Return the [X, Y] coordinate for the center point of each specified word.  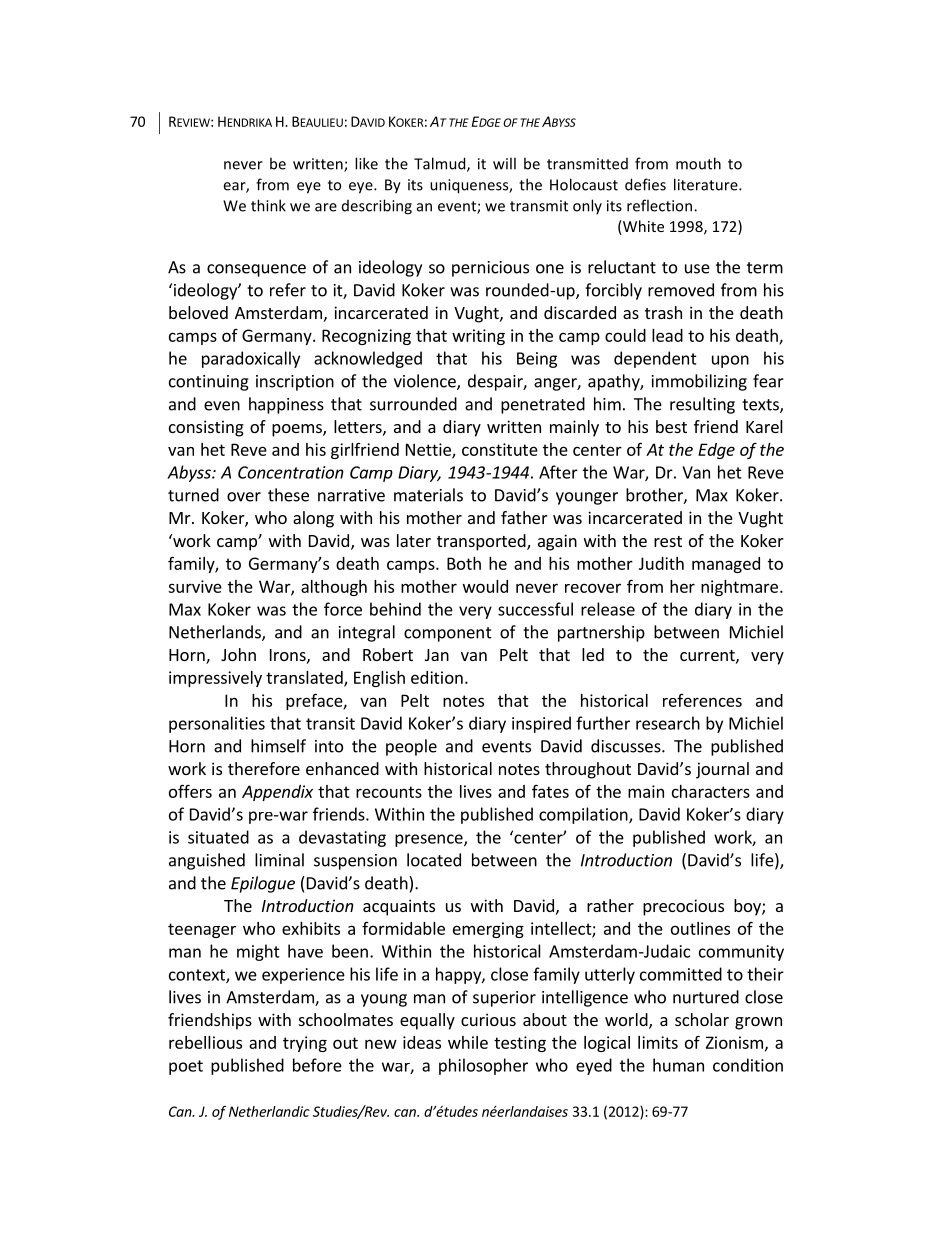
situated [218, 837]
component [448, 634]
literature [707, 184]
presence [430, 840]
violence [426, 382]
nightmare [739, 588]
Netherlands [216, 633]
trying [305, 1044]
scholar [702, 1019]
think [268, 205]
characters [711, 791]
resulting [702, 405]
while [468, 1042]
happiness [286, 405]
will [504, 163]
